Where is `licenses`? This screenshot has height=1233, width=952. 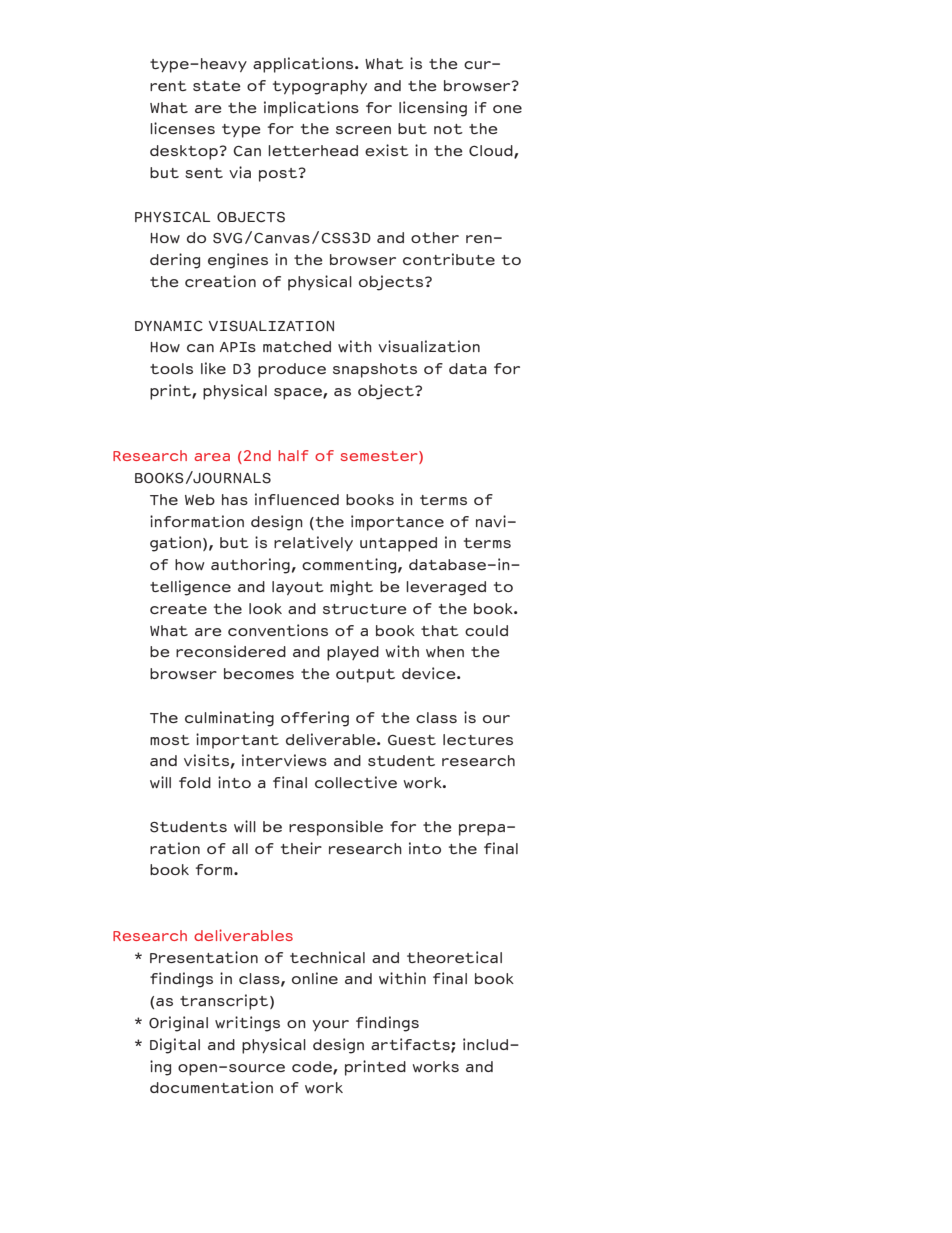 licenses is located at coordinates (182, 128).
